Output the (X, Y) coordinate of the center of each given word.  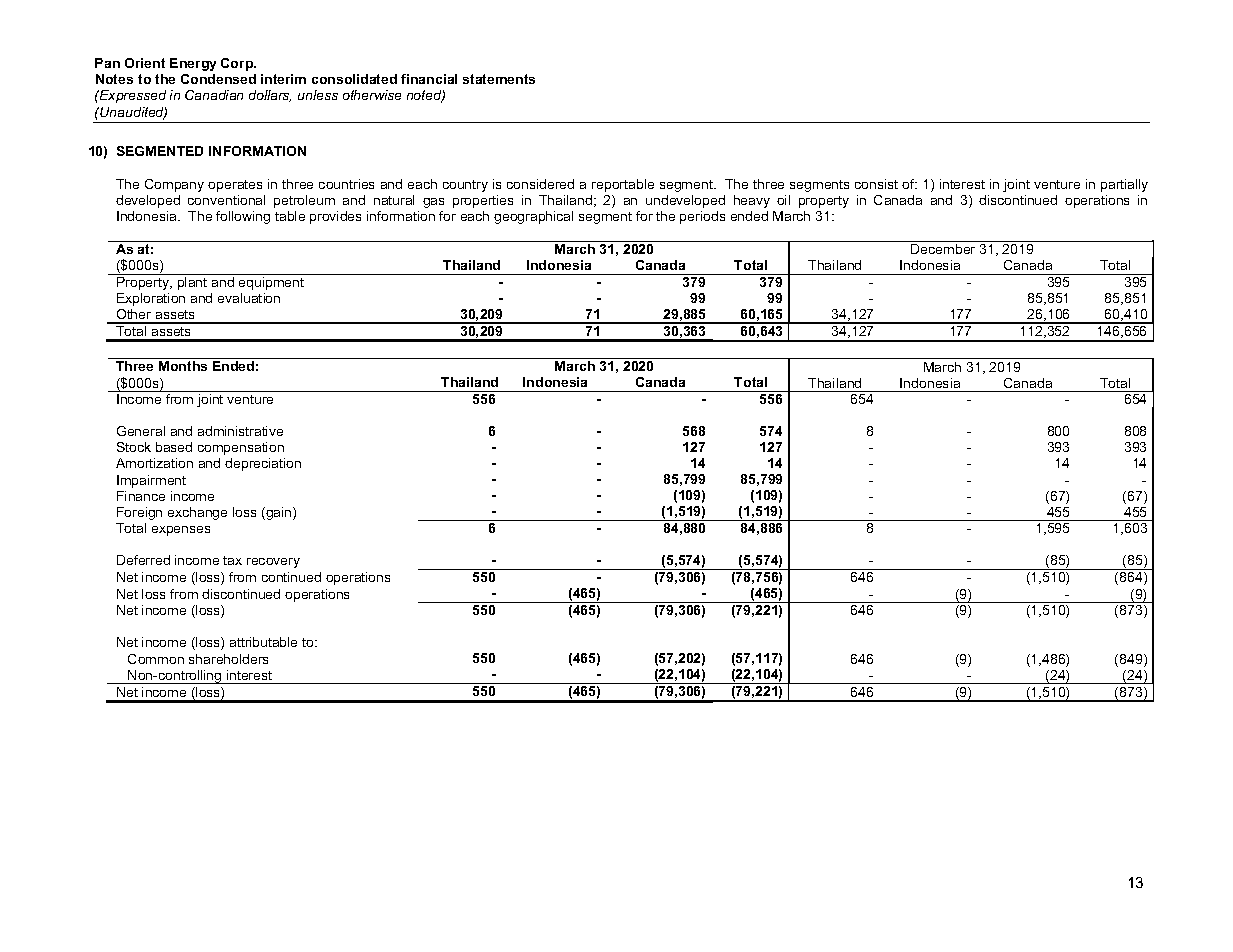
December (943, 249)
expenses (181, 531)
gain (279, 513)
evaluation (249, 298)
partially (1124, 185)
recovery (273, 563)
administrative (240, 431)
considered (540, 184)
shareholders (228, 659)
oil (783, 200)
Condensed (218, 79)
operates (235, 186)
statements (499, 79)
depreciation (263, 464)
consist (876, 184)
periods (702, 217)
